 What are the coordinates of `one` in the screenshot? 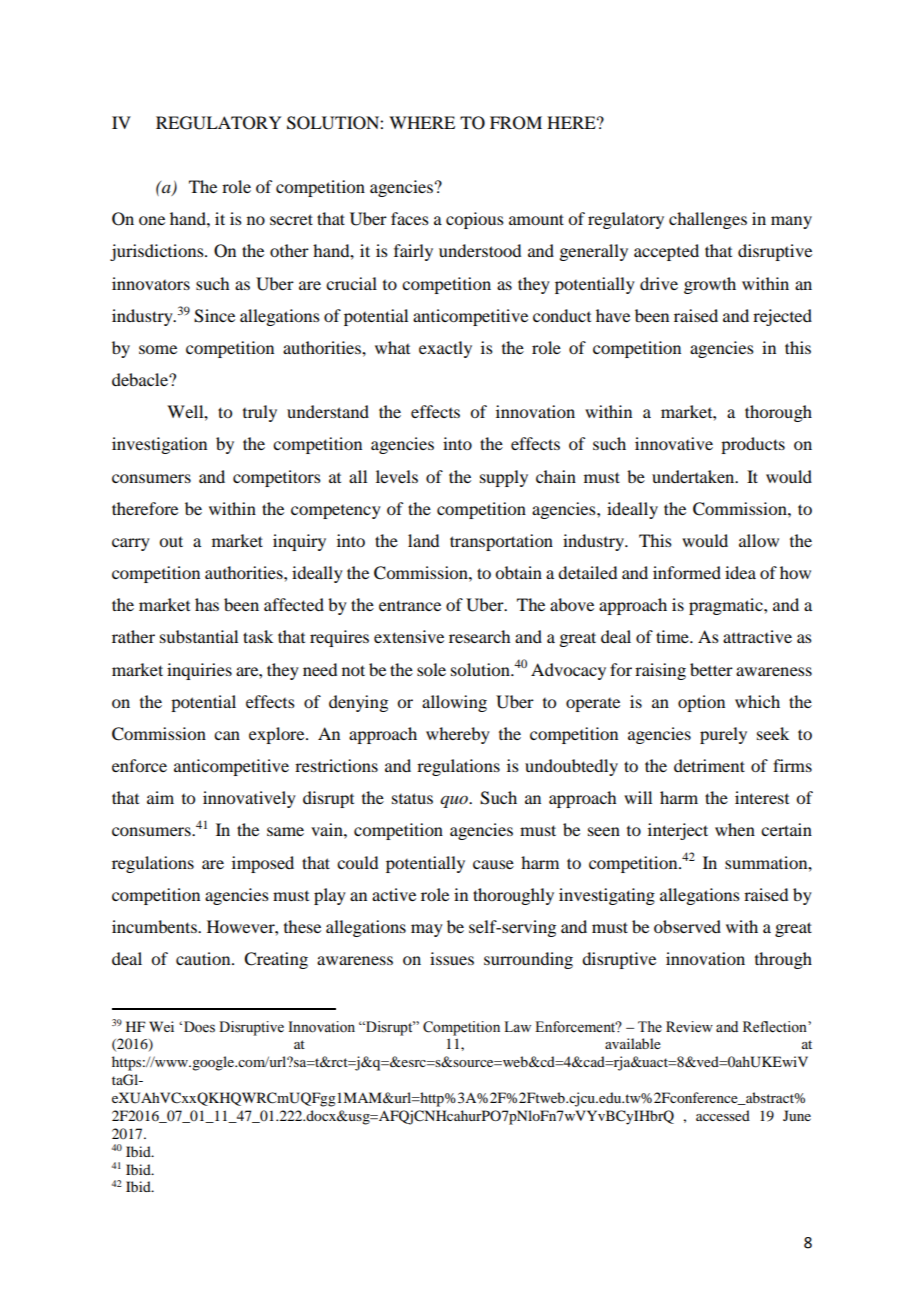 It's located at (152, 220).
